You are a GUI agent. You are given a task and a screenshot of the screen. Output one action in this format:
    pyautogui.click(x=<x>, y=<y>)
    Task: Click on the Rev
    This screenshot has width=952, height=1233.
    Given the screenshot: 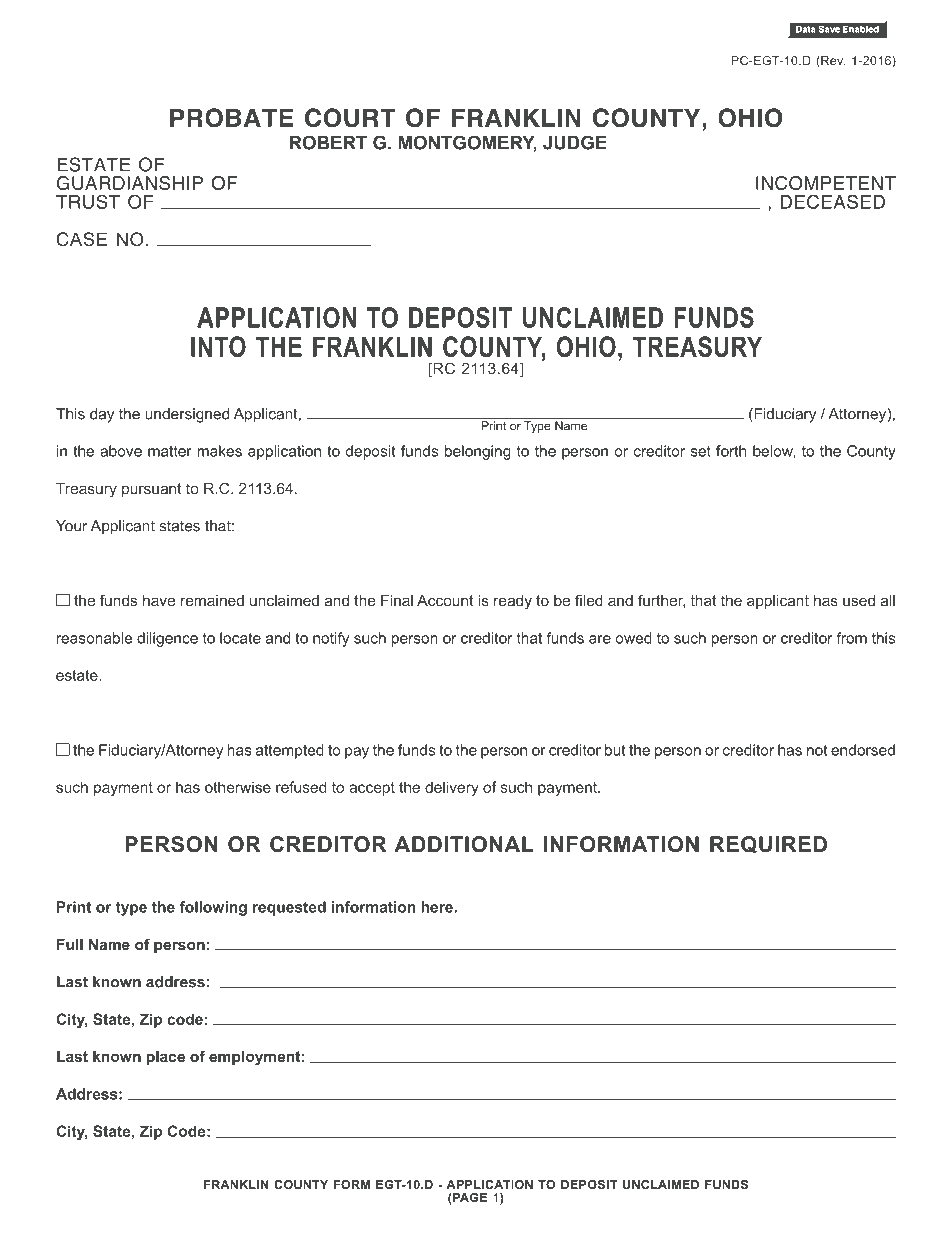 What is the action you would take?
    pyautogui.click(x=832, y=62)
